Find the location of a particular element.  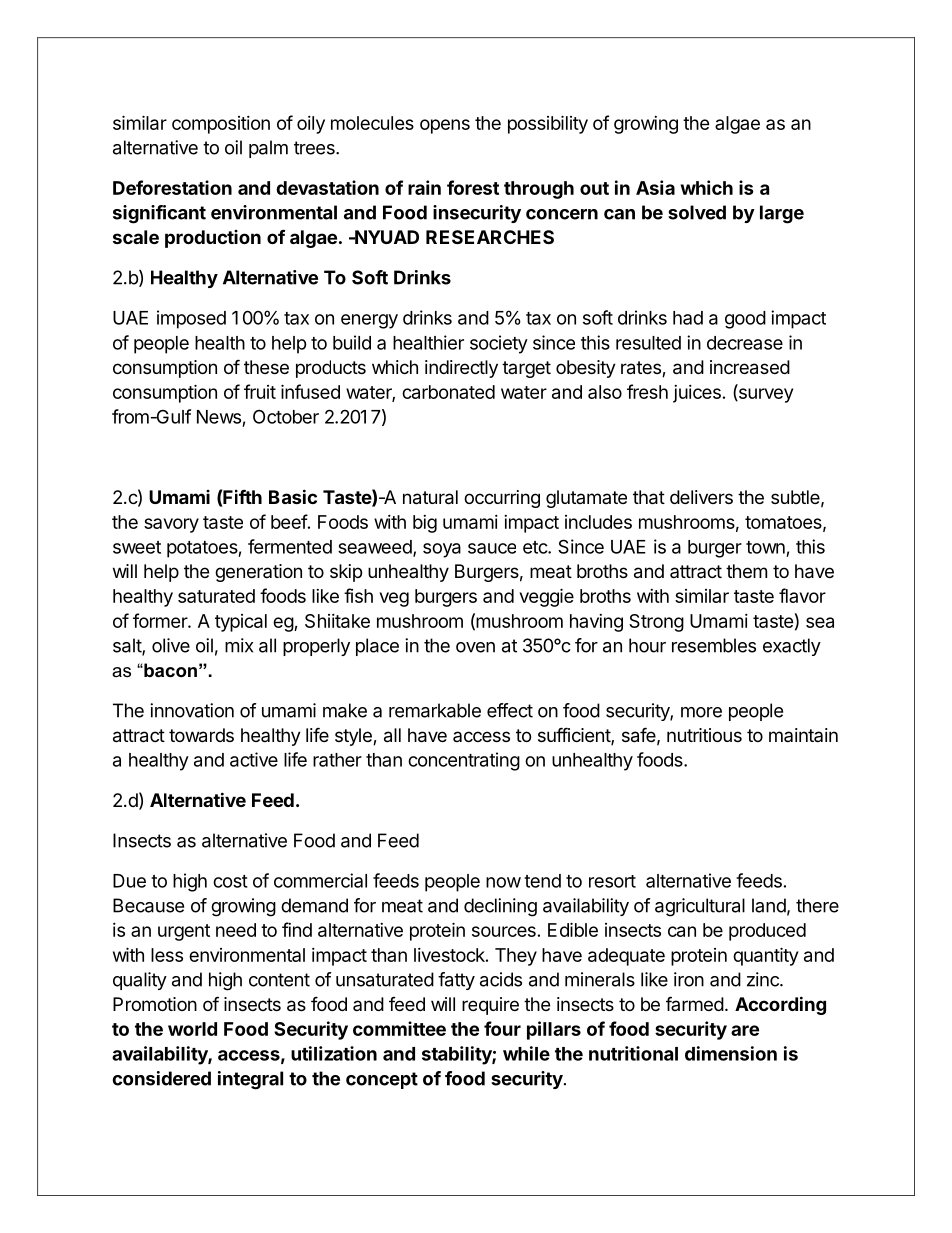

more is located at coordinates (701, 712).
